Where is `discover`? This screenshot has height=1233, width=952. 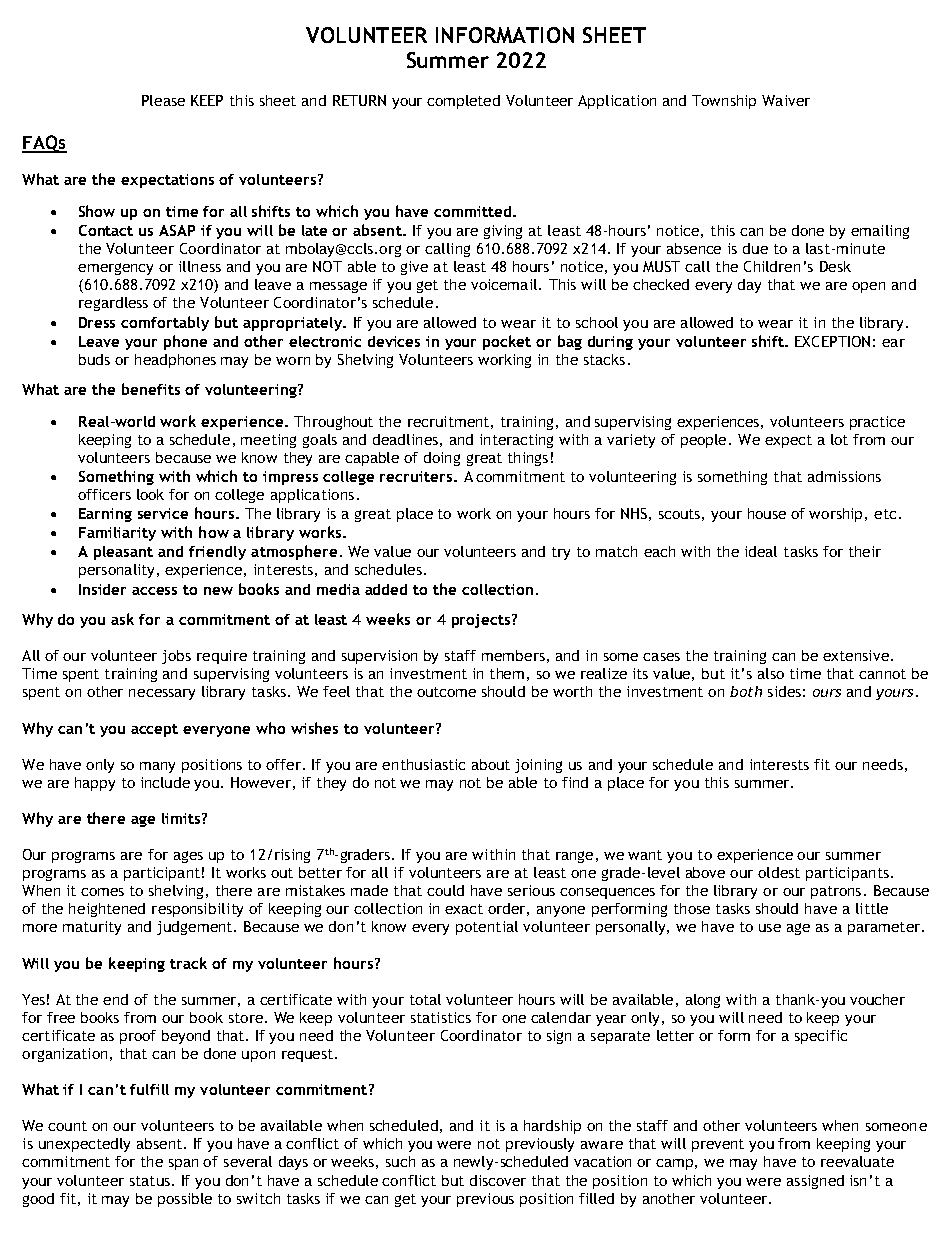 discover is located at coordinates (498, 1180).
